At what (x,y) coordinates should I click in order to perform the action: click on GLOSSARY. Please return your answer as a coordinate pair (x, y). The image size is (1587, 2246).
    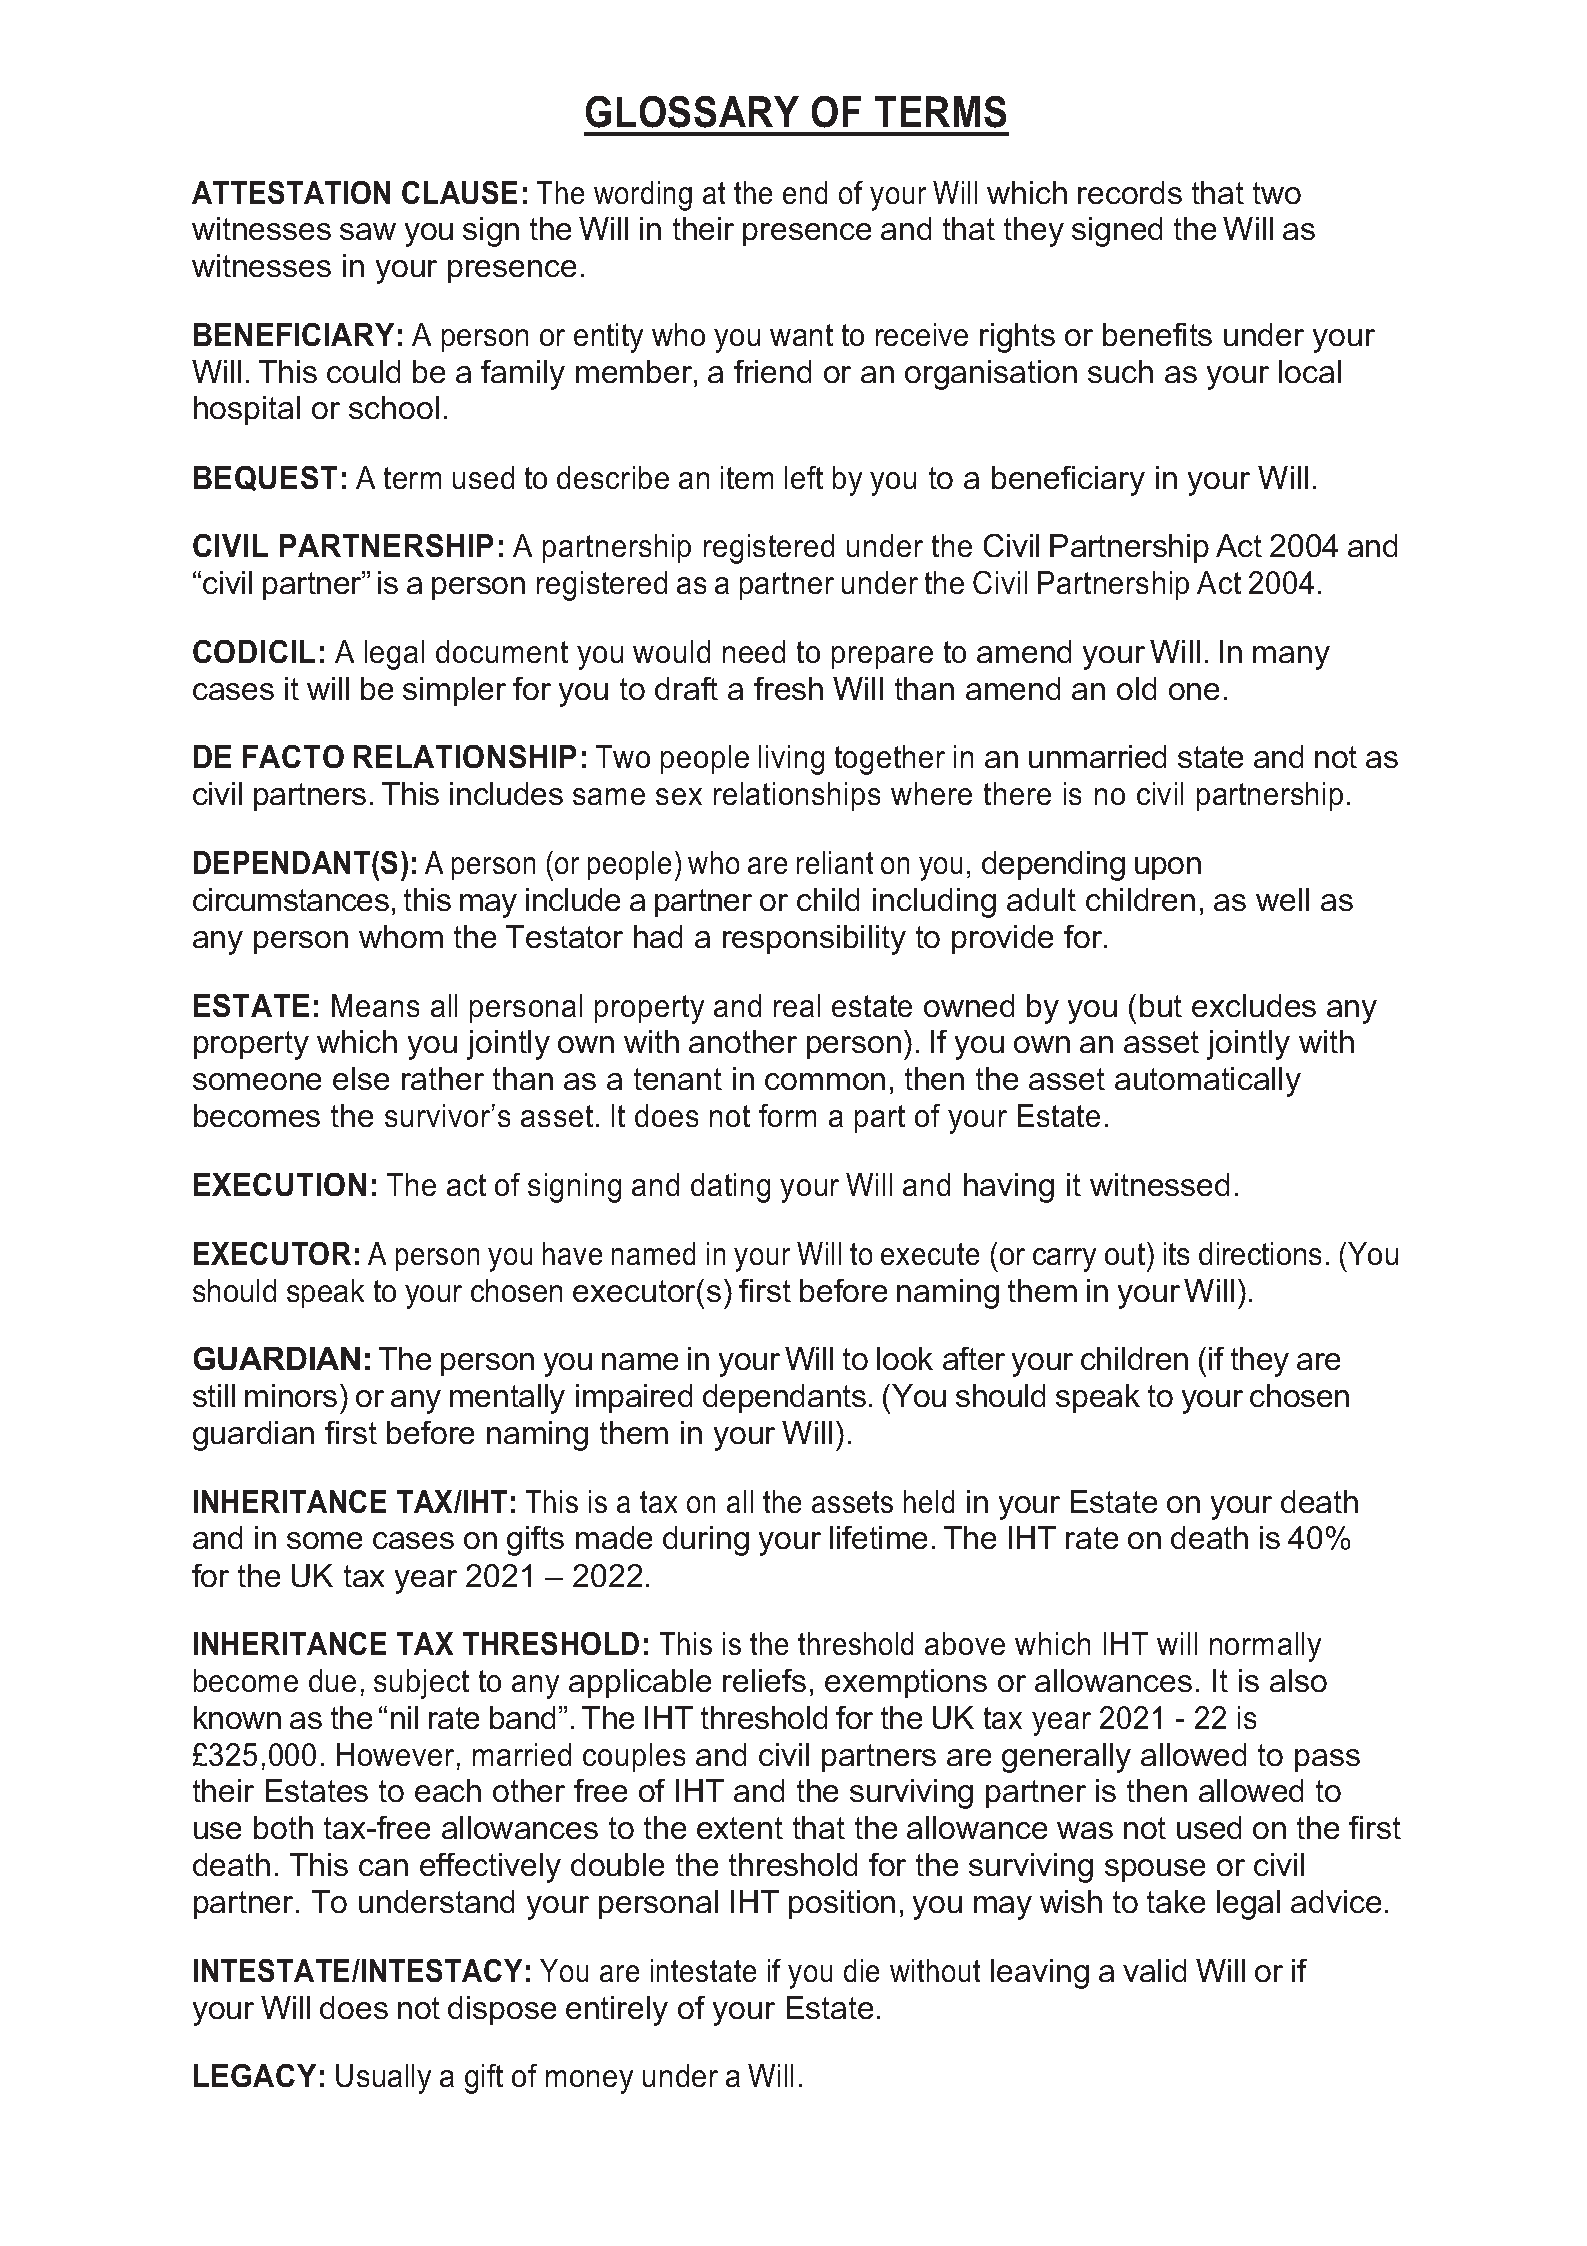
    Looking at the image, I should click on (692, 112).
